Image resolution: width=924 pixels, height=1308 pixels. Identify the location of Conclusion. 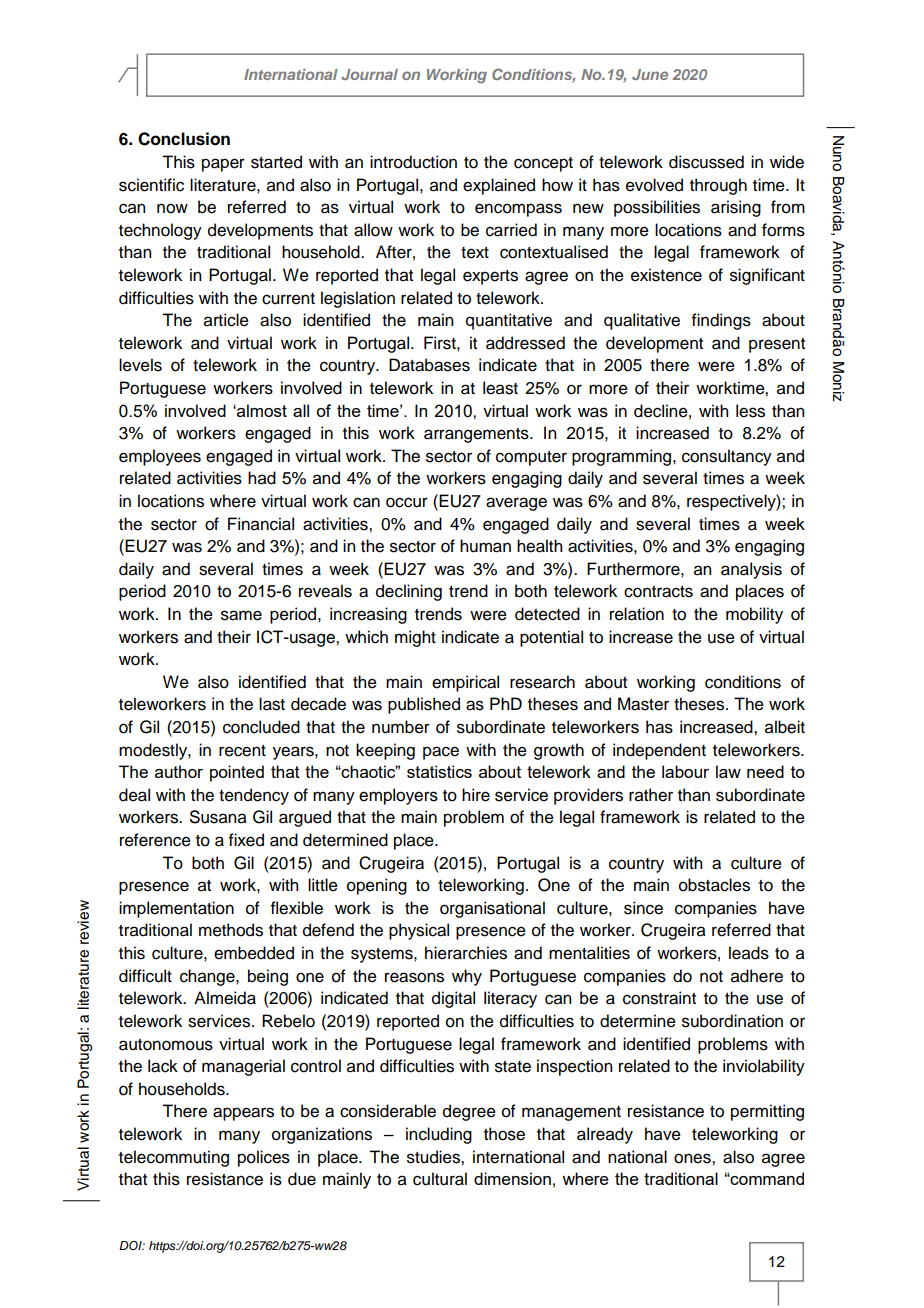
(184, 139).
